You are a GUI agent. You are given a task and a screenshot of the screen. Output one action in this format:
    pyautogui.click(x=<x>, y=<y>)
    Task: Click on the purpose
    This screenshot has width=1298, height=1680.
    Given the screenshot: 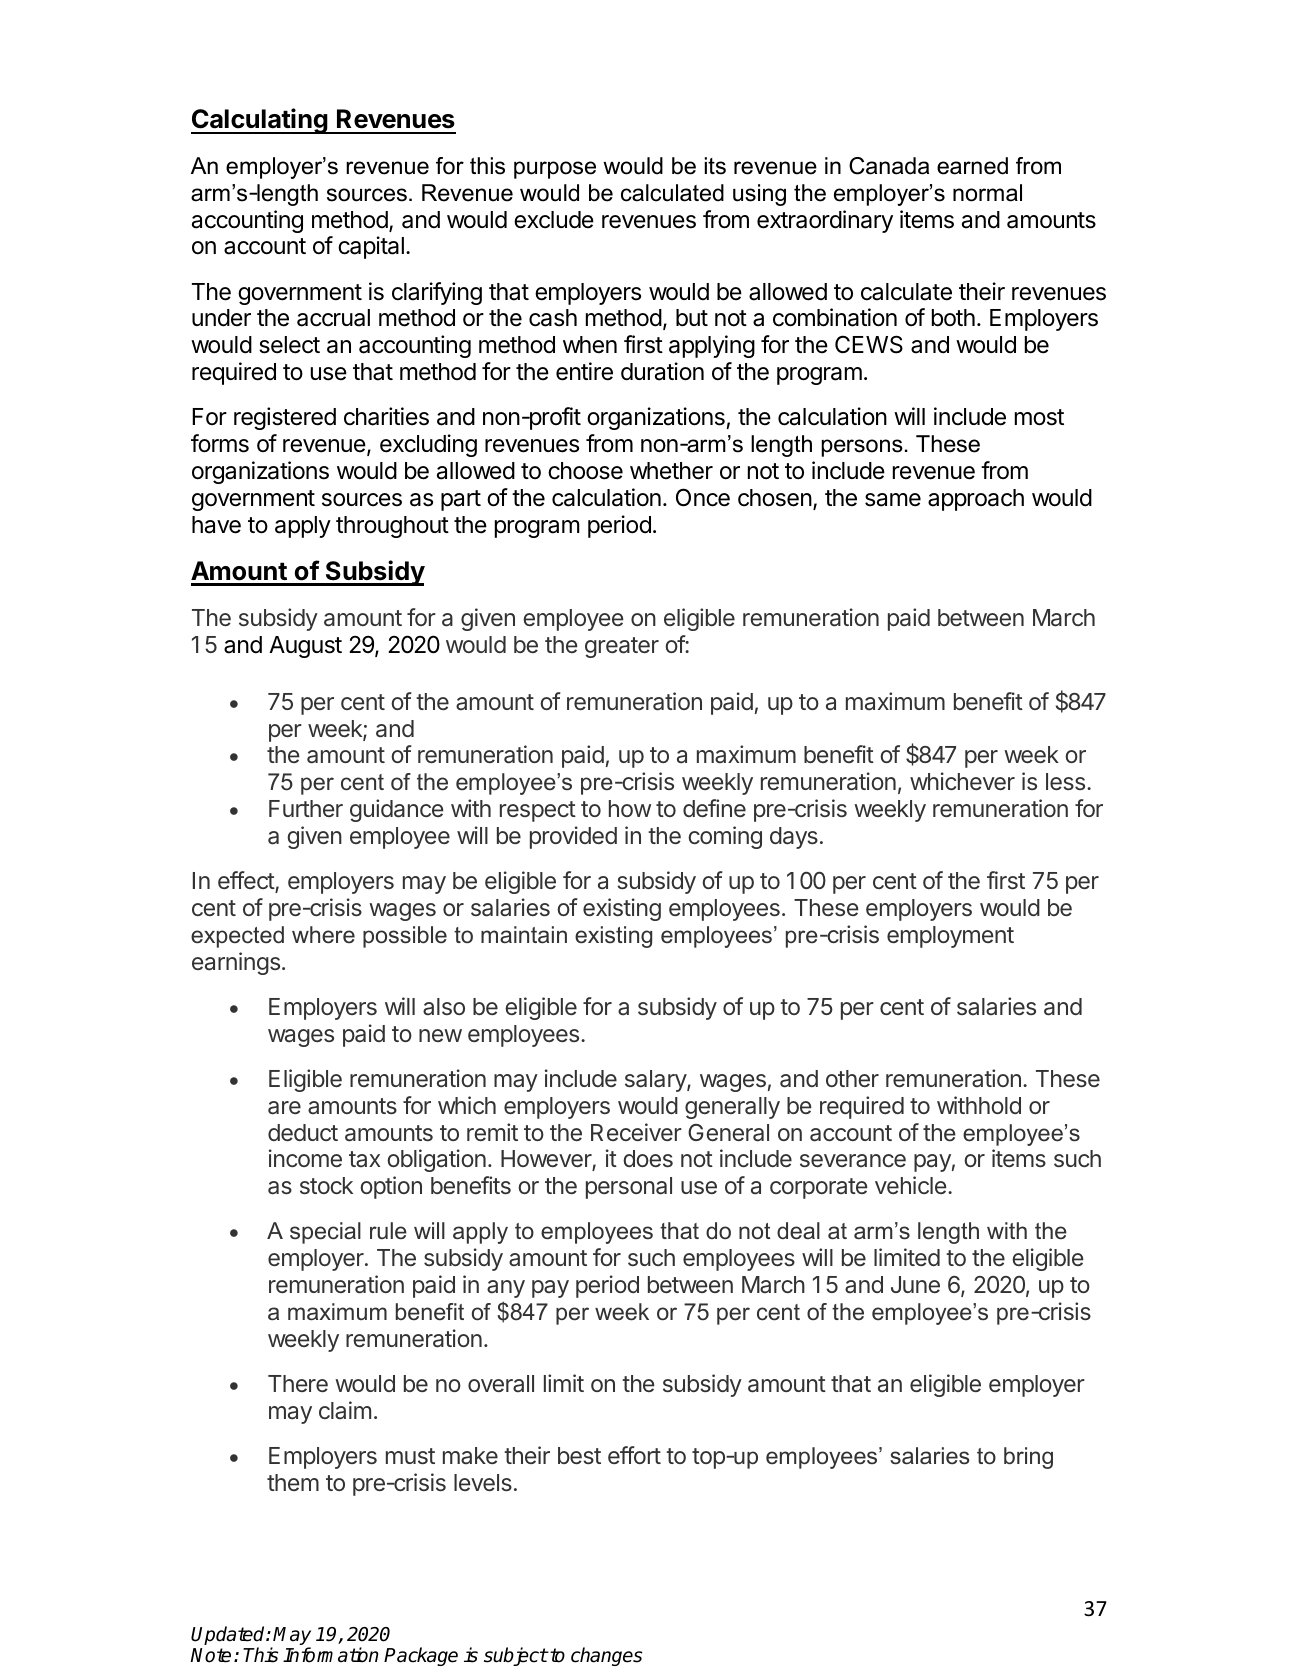 What is the action you would take?
    pyautogui.click(x=555, y=170)
